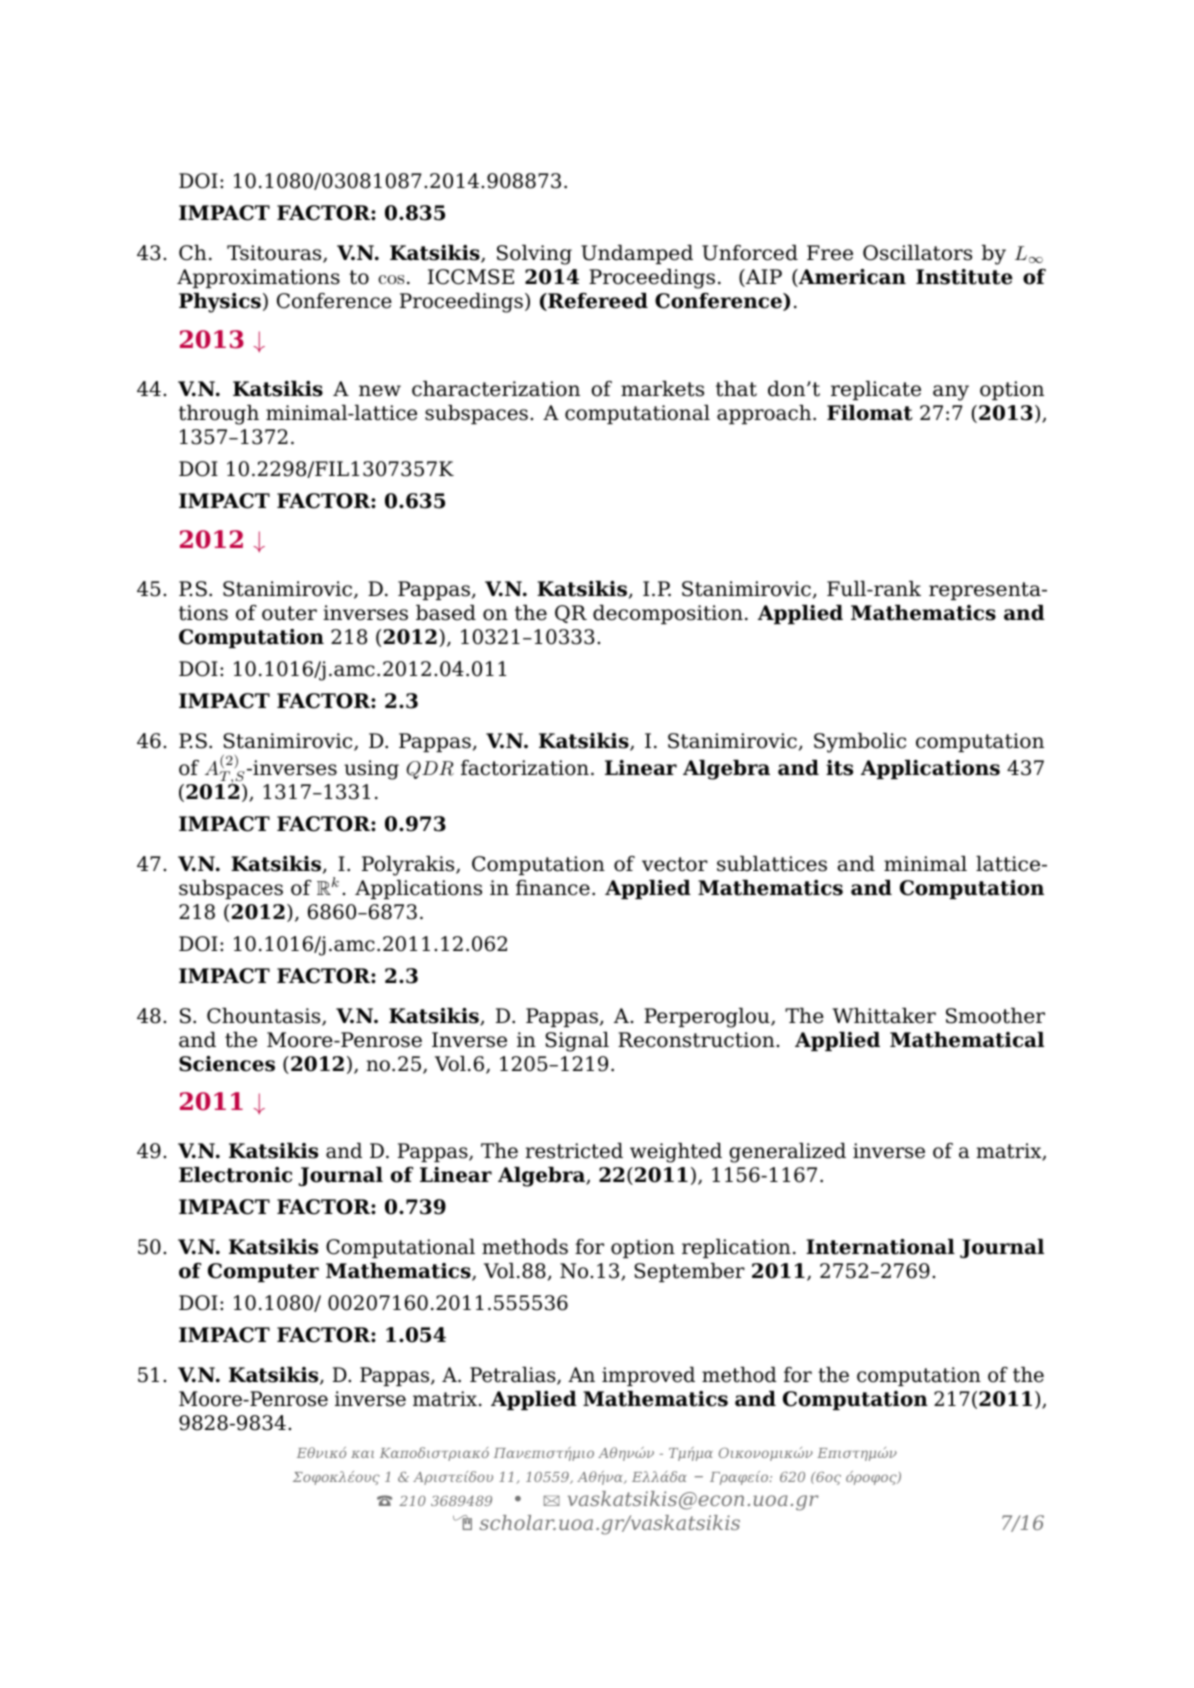  Describe the element at coordinates (263, 1272) in the image. I see `Computer` at that location.
